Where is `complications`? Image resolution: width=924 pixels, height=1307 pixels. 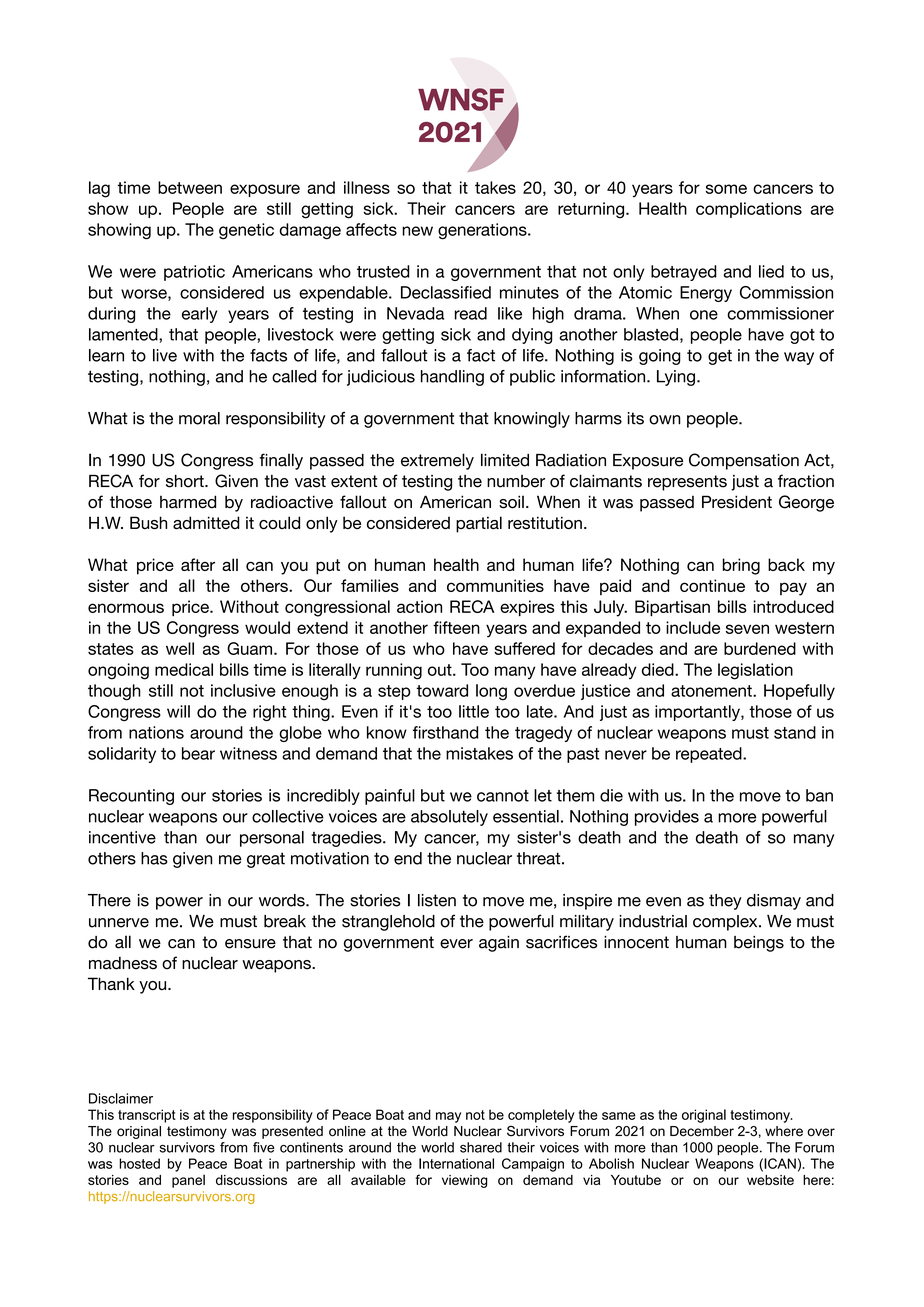
complications is located at coordinates (749, 210).
